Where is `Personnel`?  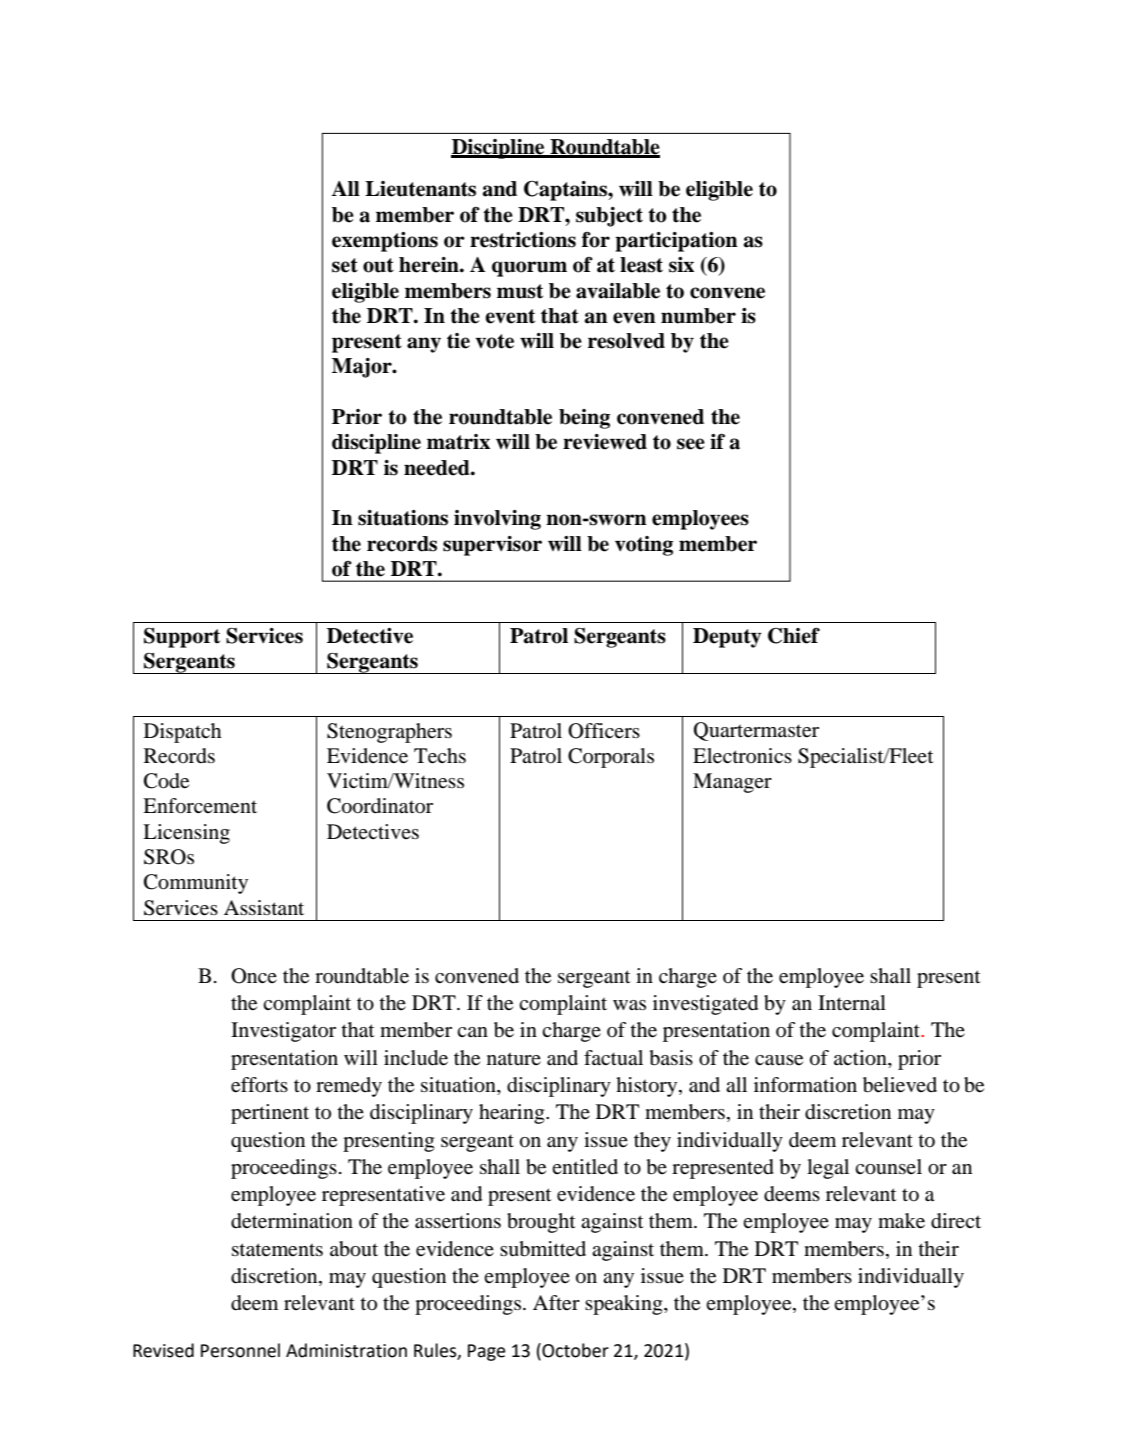 Personnel is located at coordinates (240, 1350).
